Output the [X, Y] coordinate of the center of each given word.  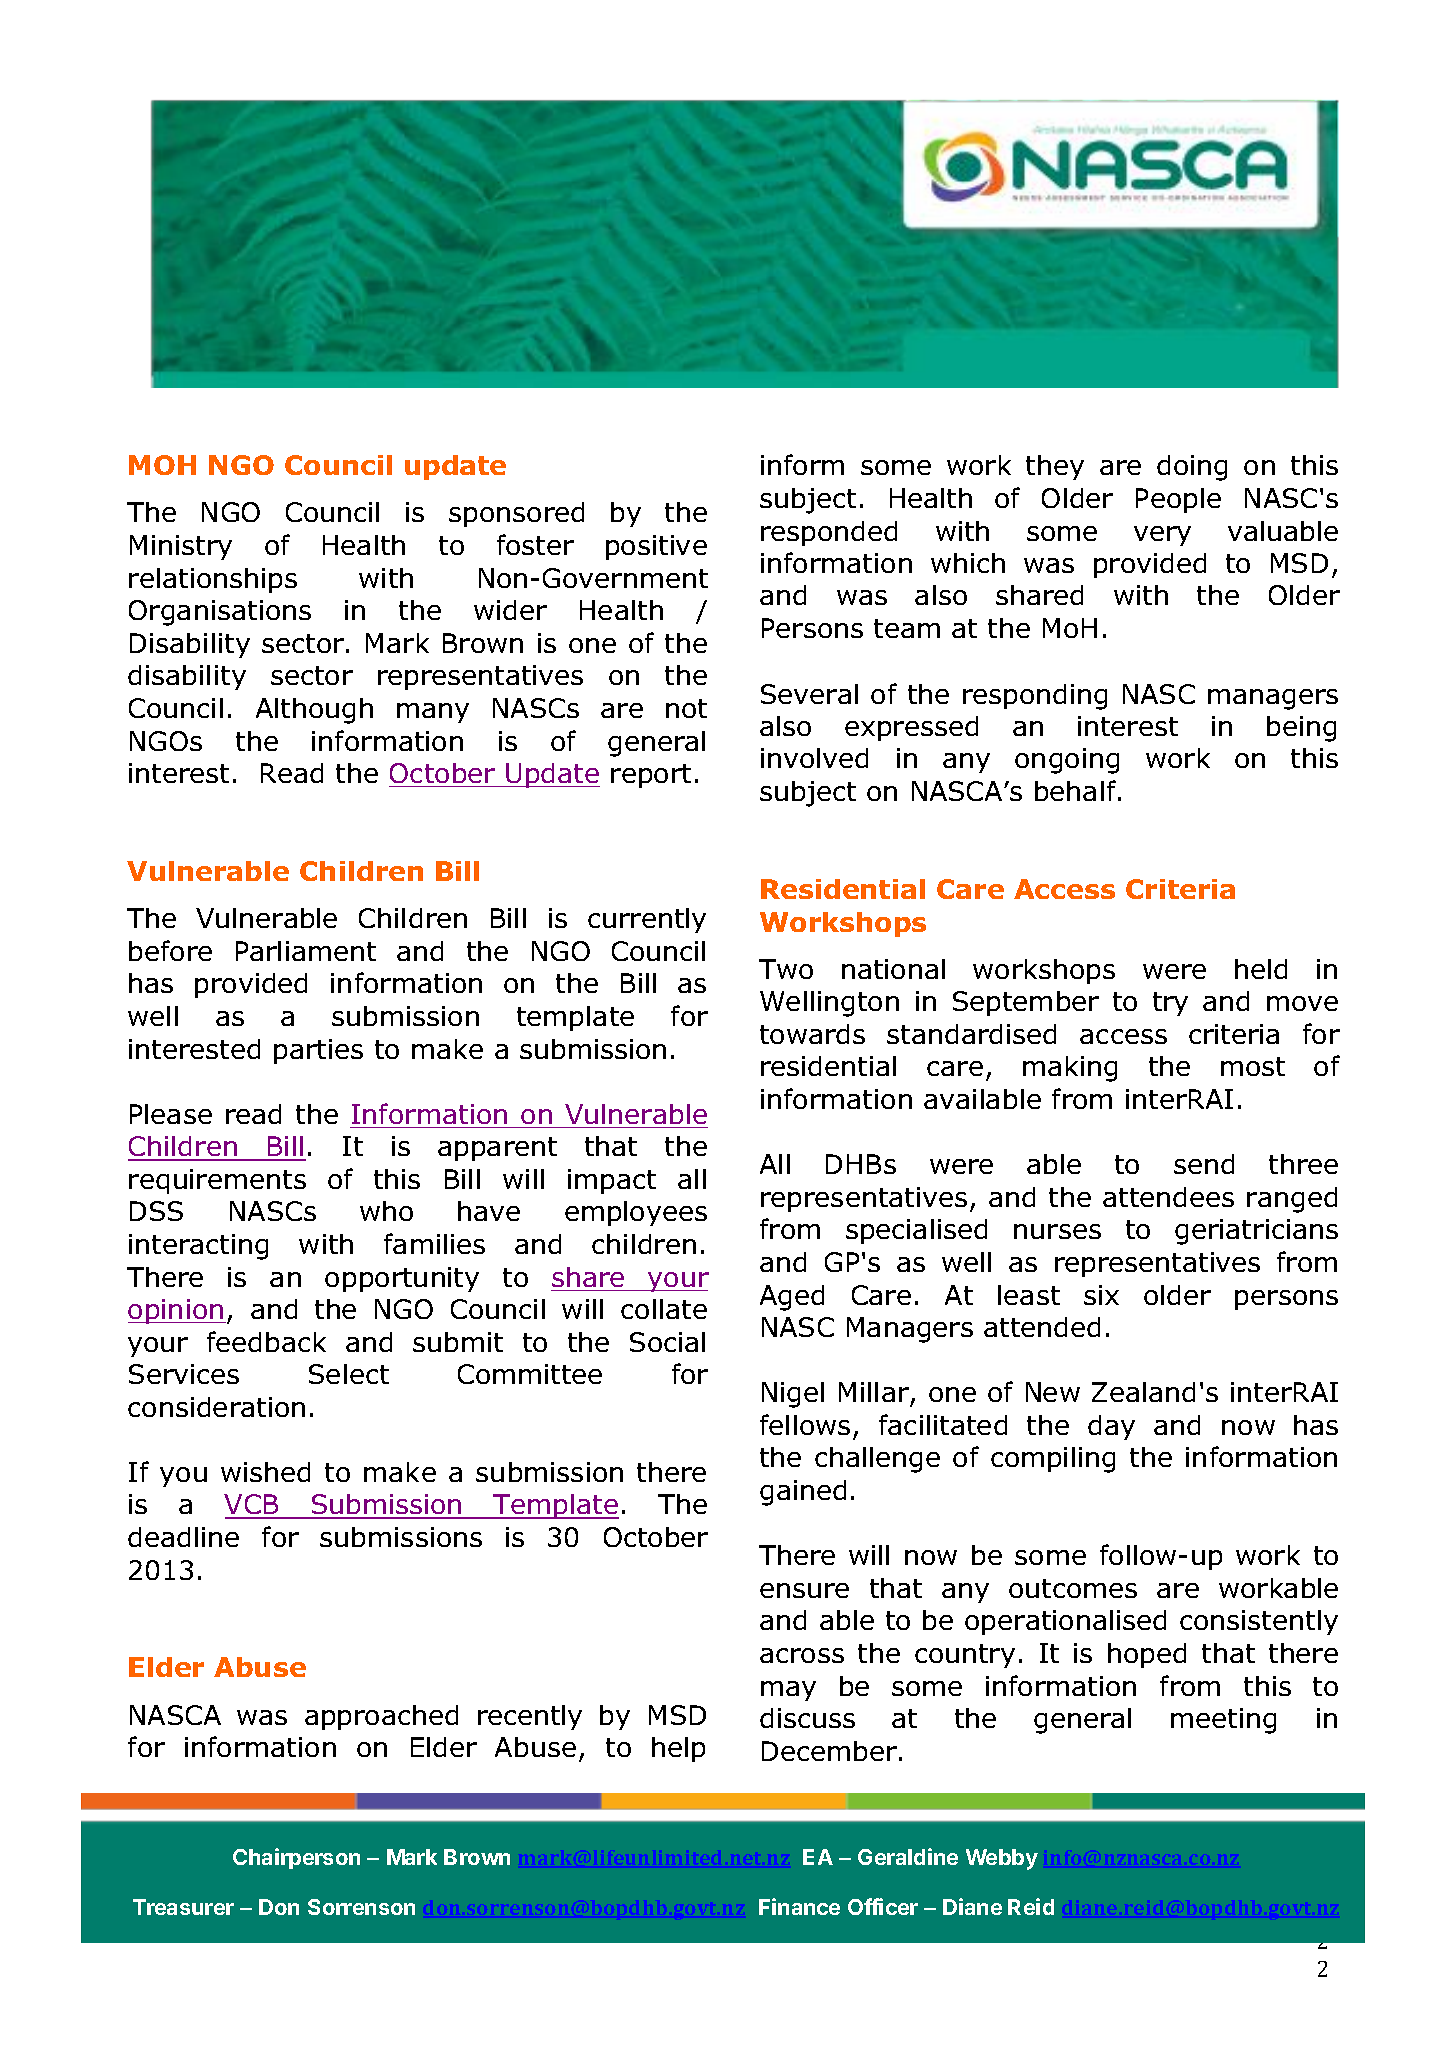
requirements [217, 1181]
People [1178, 500]
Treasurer [183, 1907]
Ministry [181, 547]
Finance [799, 1906]
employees [636, 1213]
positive [656, 547]
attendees [1168, 1197]
